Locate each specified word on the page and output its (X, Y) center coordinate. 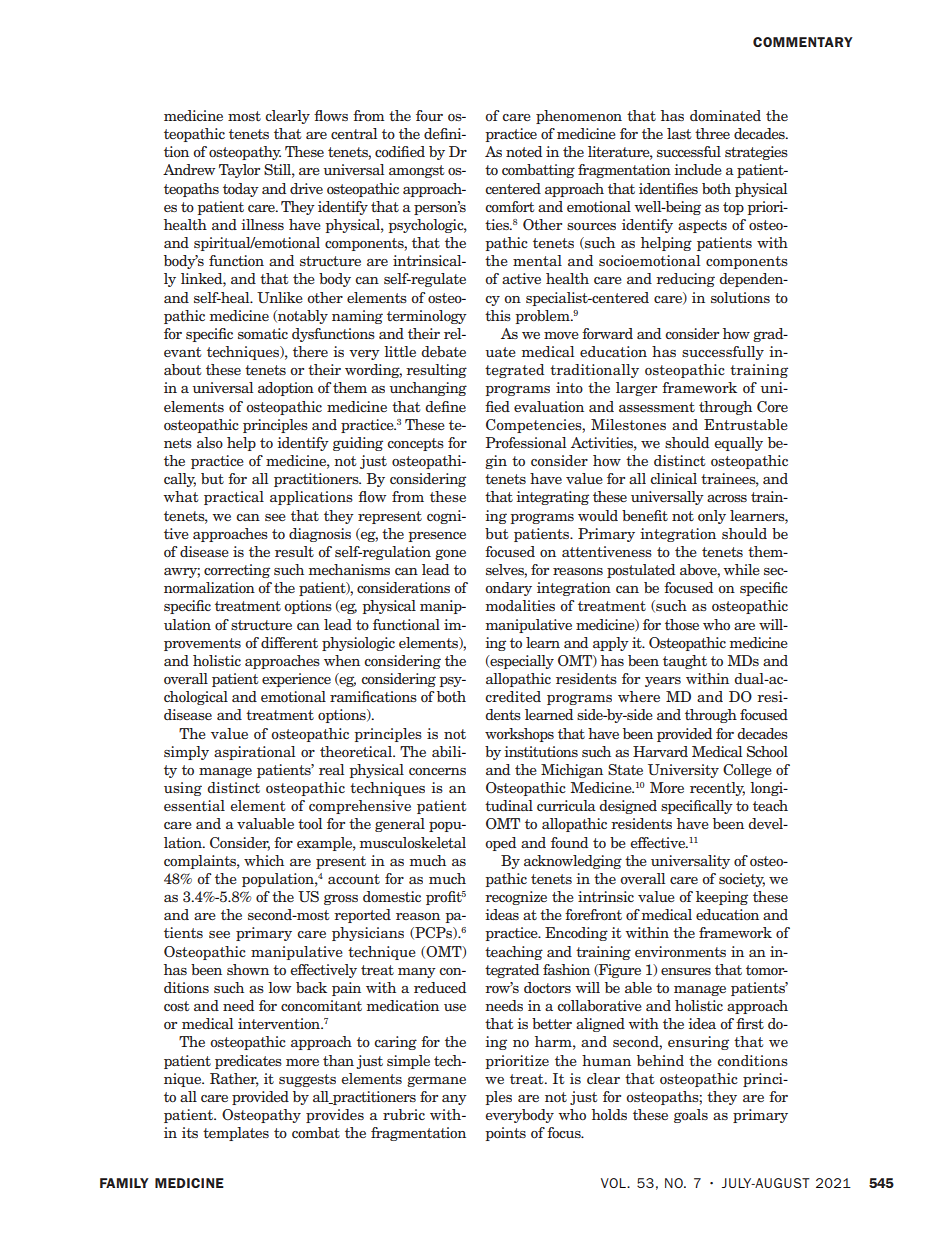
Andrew (189, 169)
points (505, 1134)
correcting (237, 571)
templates (236, 1134)
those (682, 624)
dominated (725, 115)
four (429, 115)
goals (691, 1116)
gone (450, 554)
